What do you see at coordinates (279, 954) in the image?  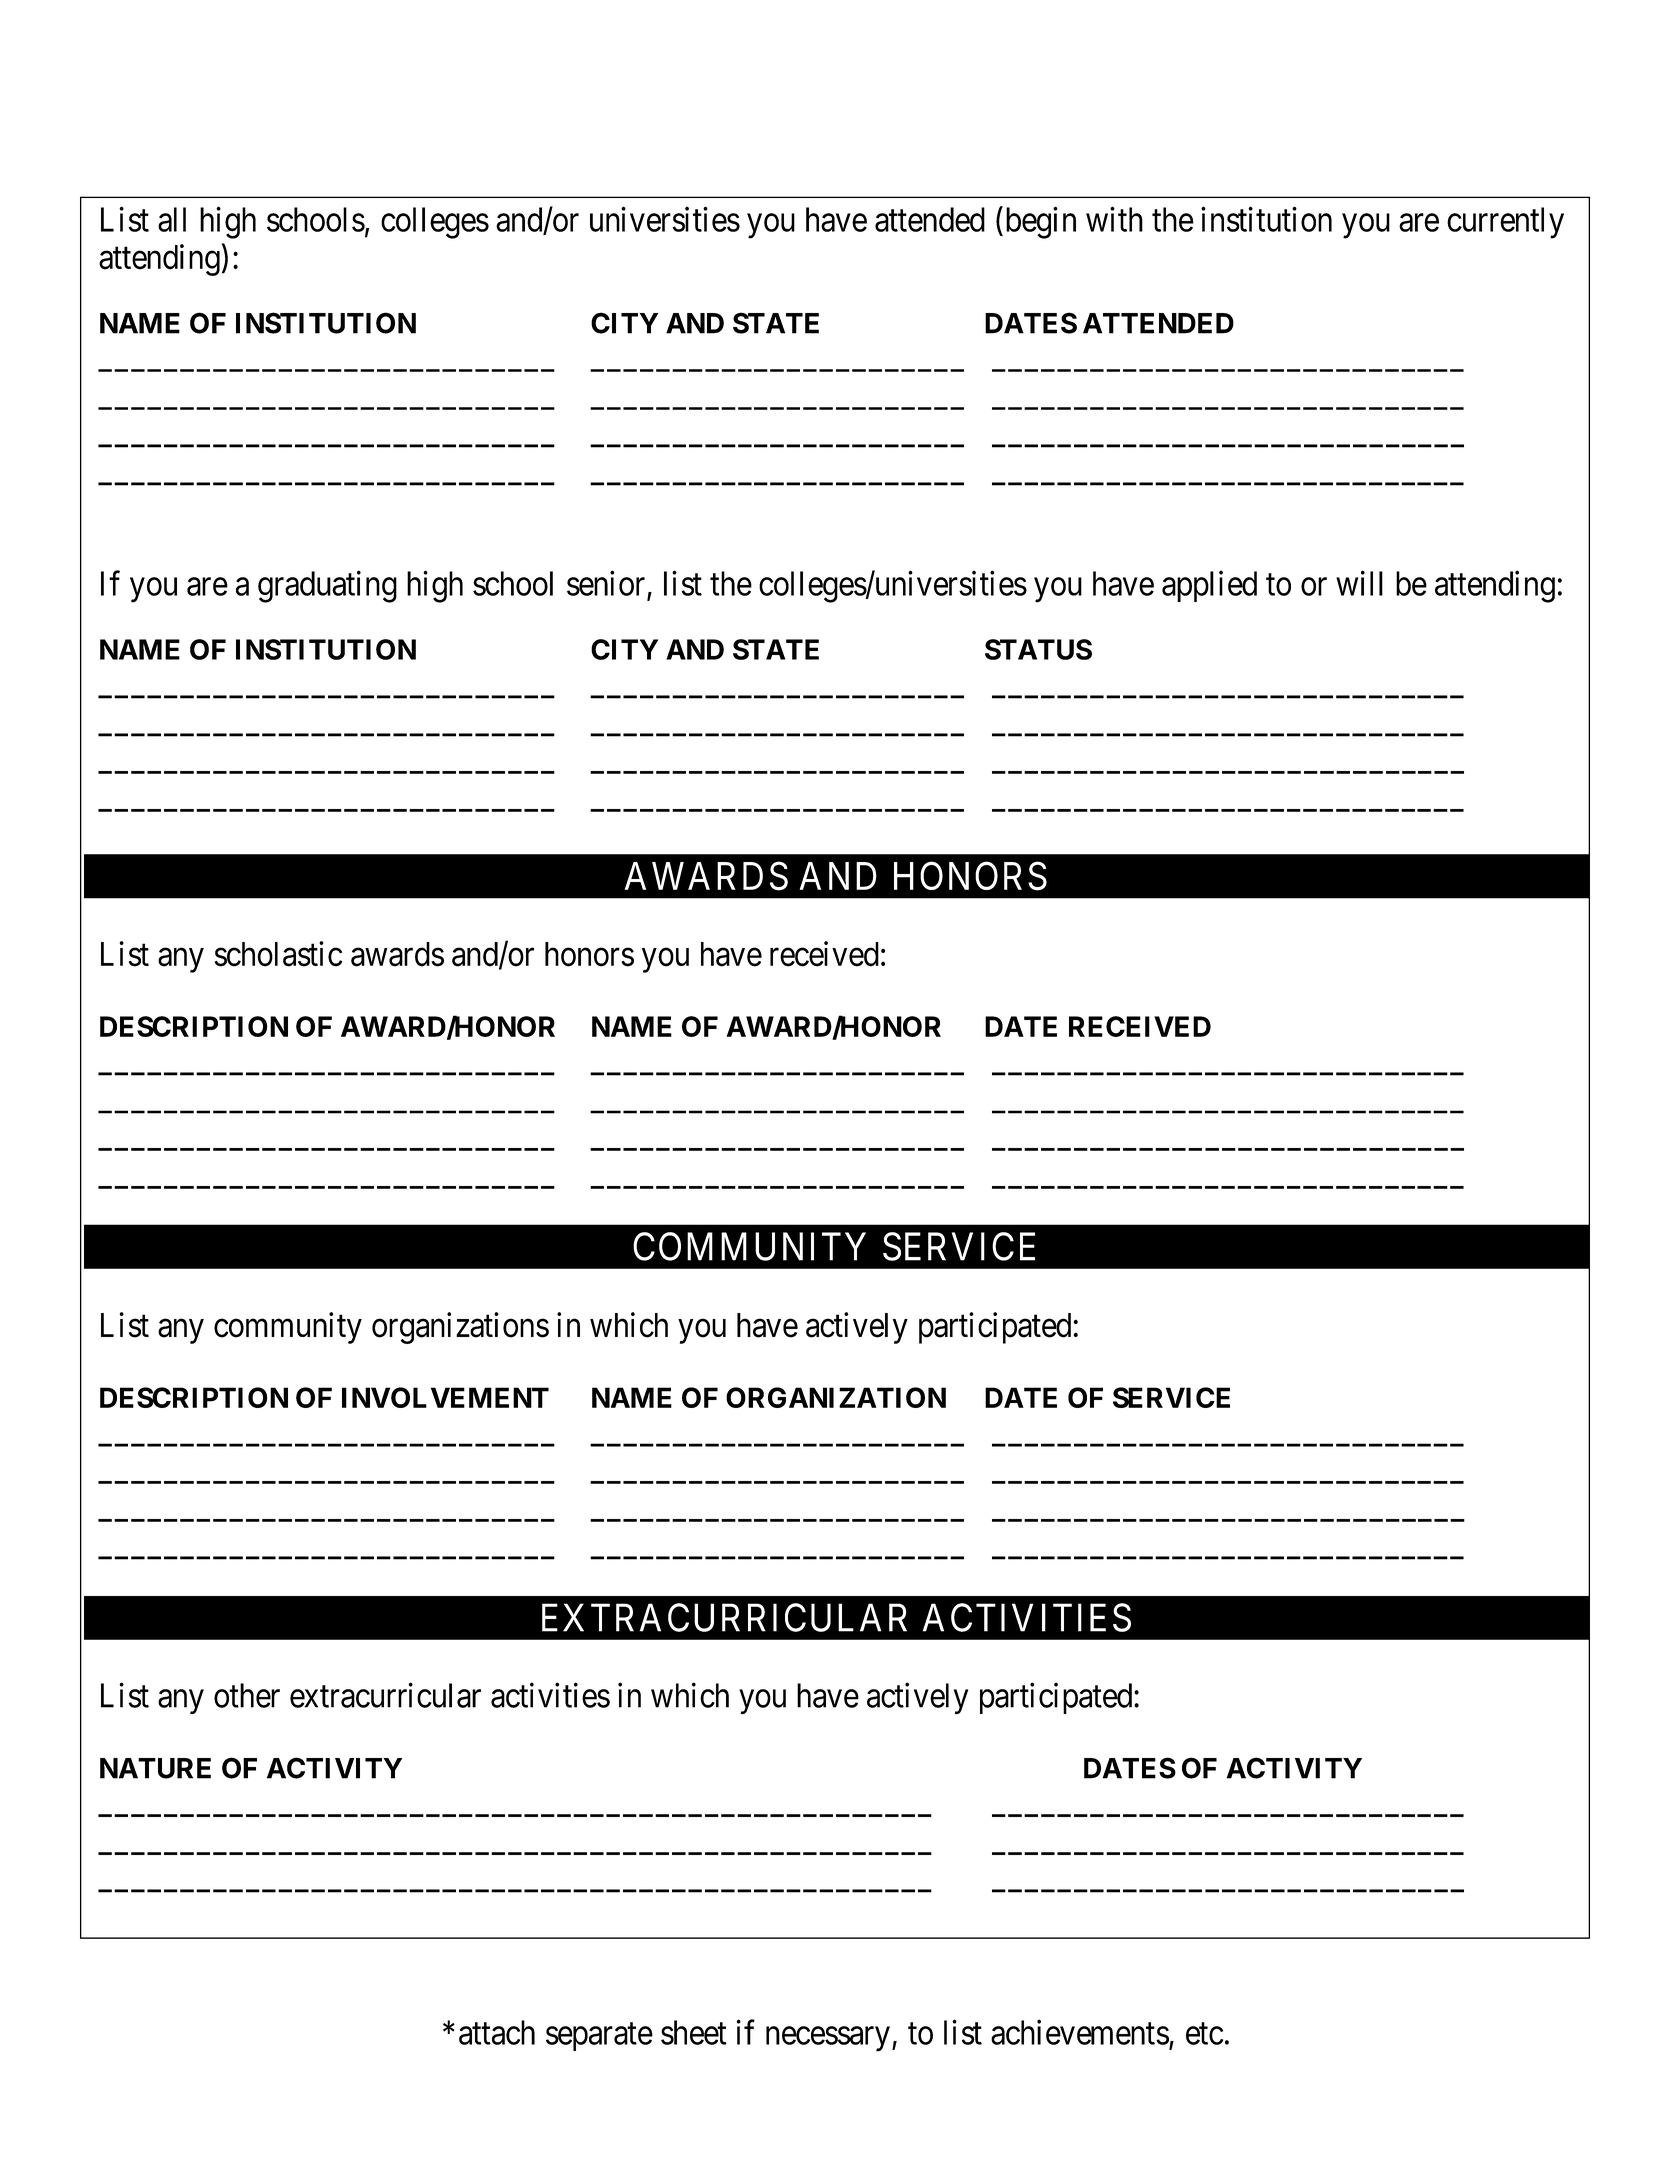 I see `scholastic` at bounding box center [279, 954].
